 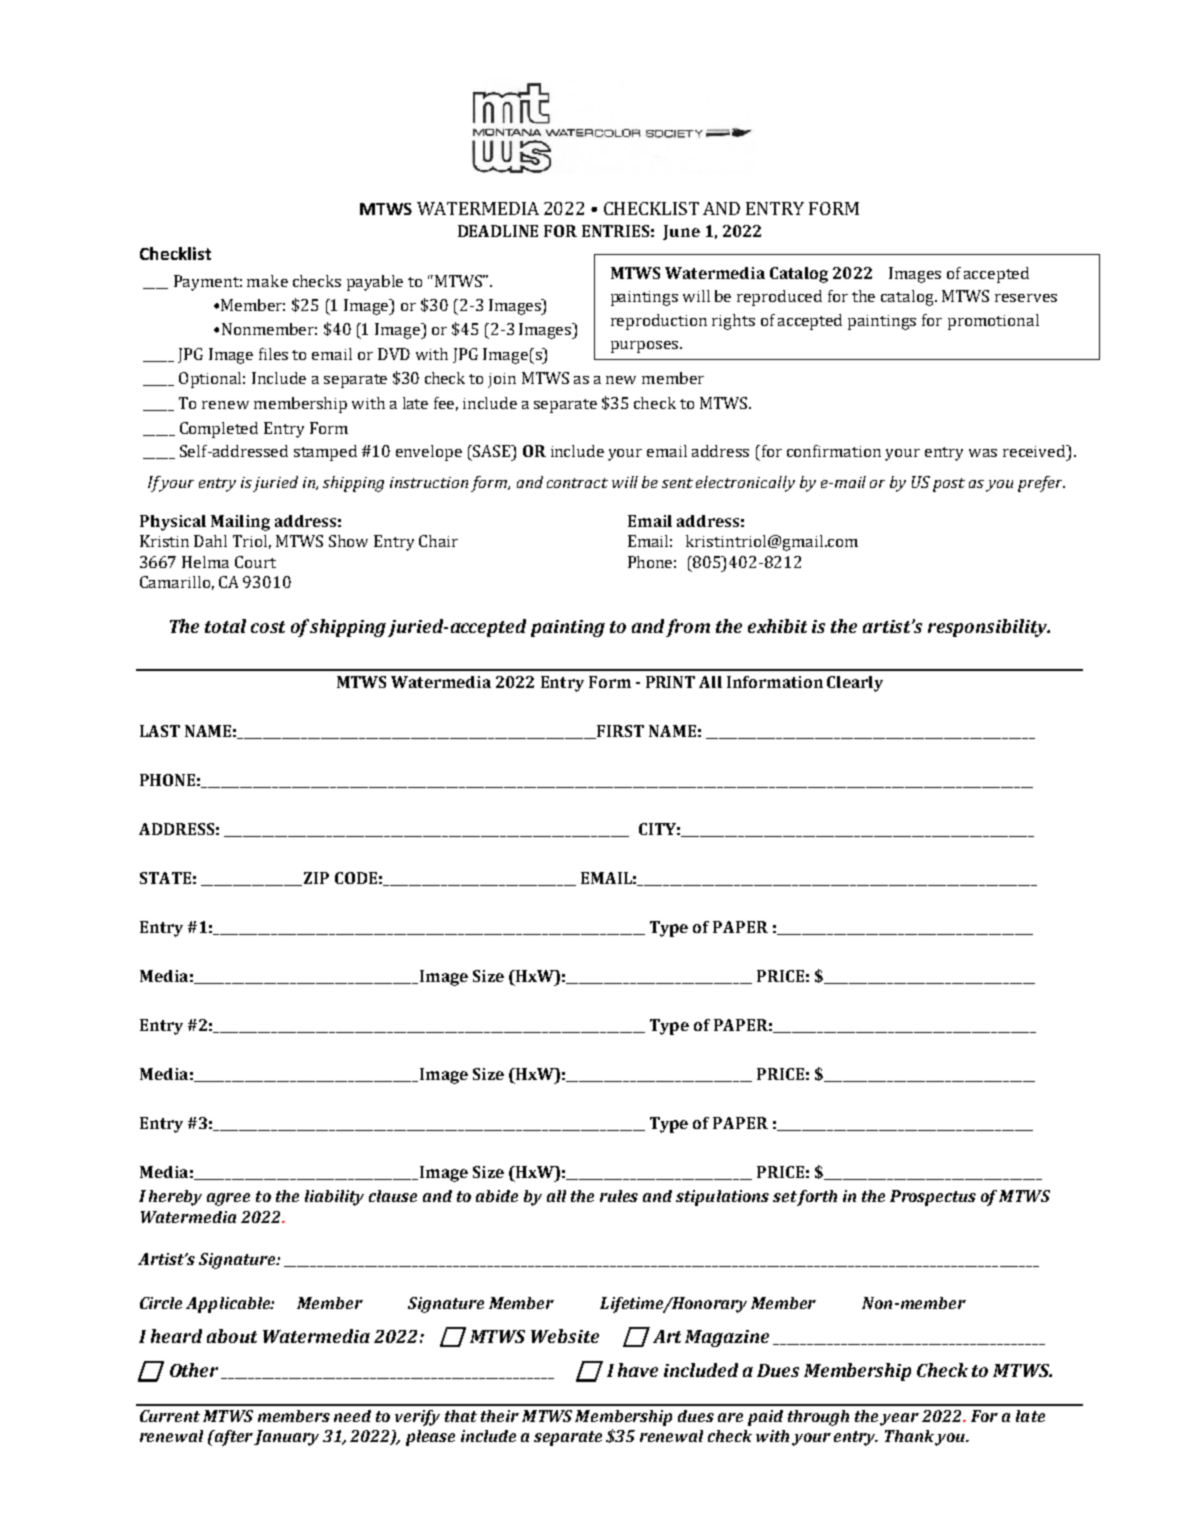 What do you see at coordinates (993, 322) in the document?
I see `promotional` at bounding box center [993, 322].
